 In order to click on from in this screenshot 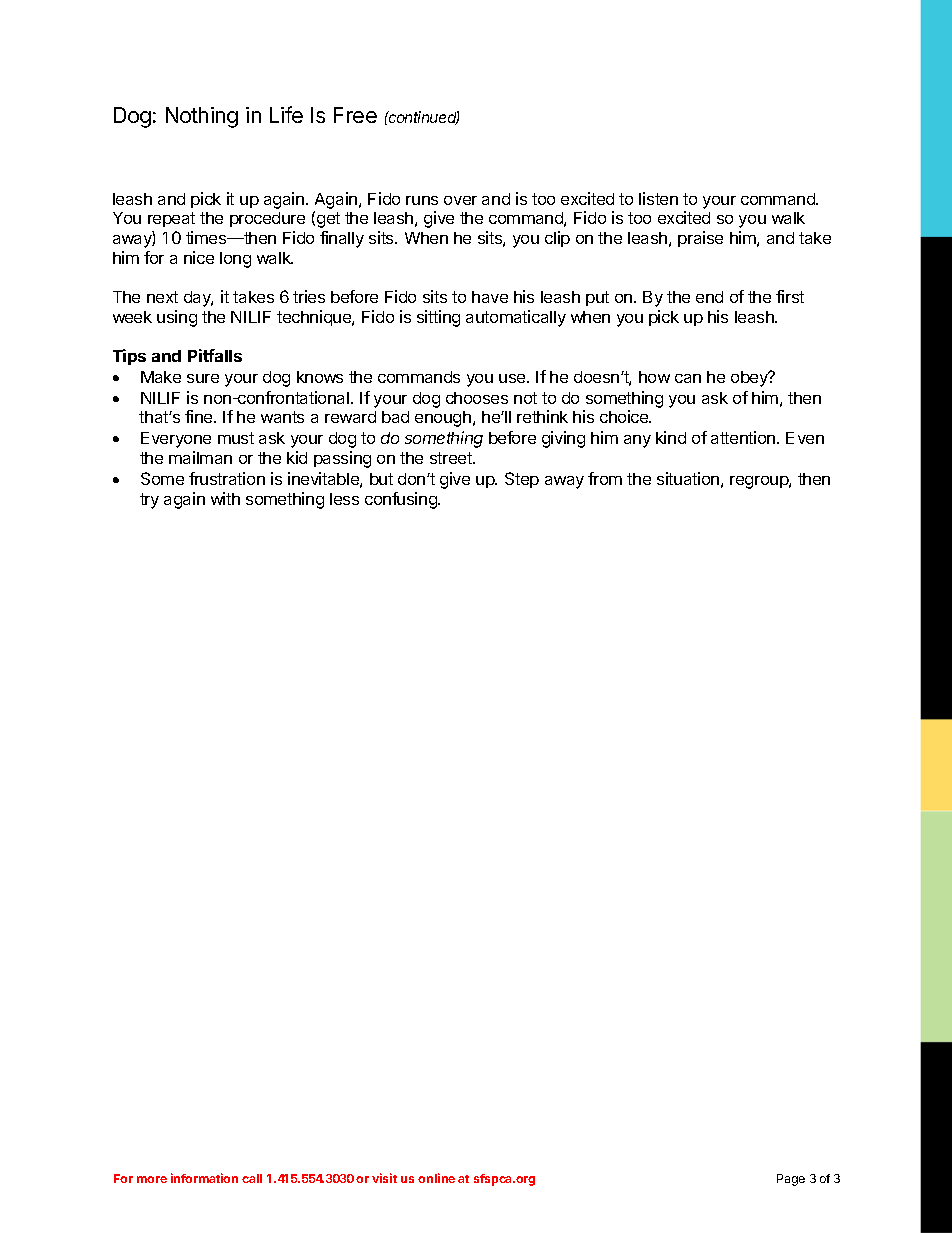, I will do `click(605, 478)`.
